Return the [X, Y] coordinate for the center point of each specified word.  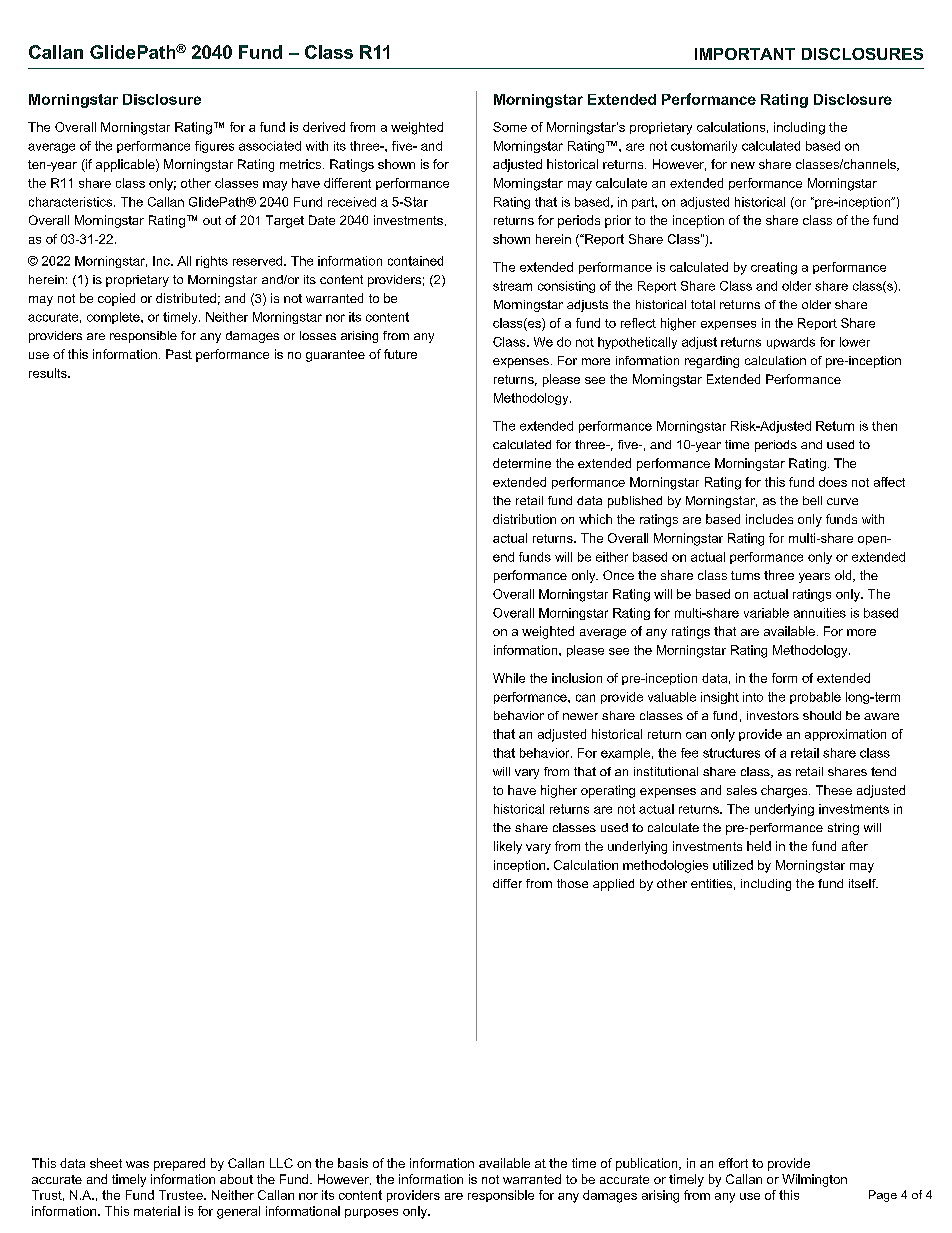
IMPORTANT [745, 54]
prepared [179, 1164]
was [137, 1164]
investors [773, 715]
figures [214, 147]
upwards [791, 343]
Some [510, 127]
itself [863, 883]
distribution [524, 519]
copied [116, 299]
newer [580, 716]
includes [769, 519]
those [572, 883]
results [49, 373]
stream [512, 286]
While [509, 678]
